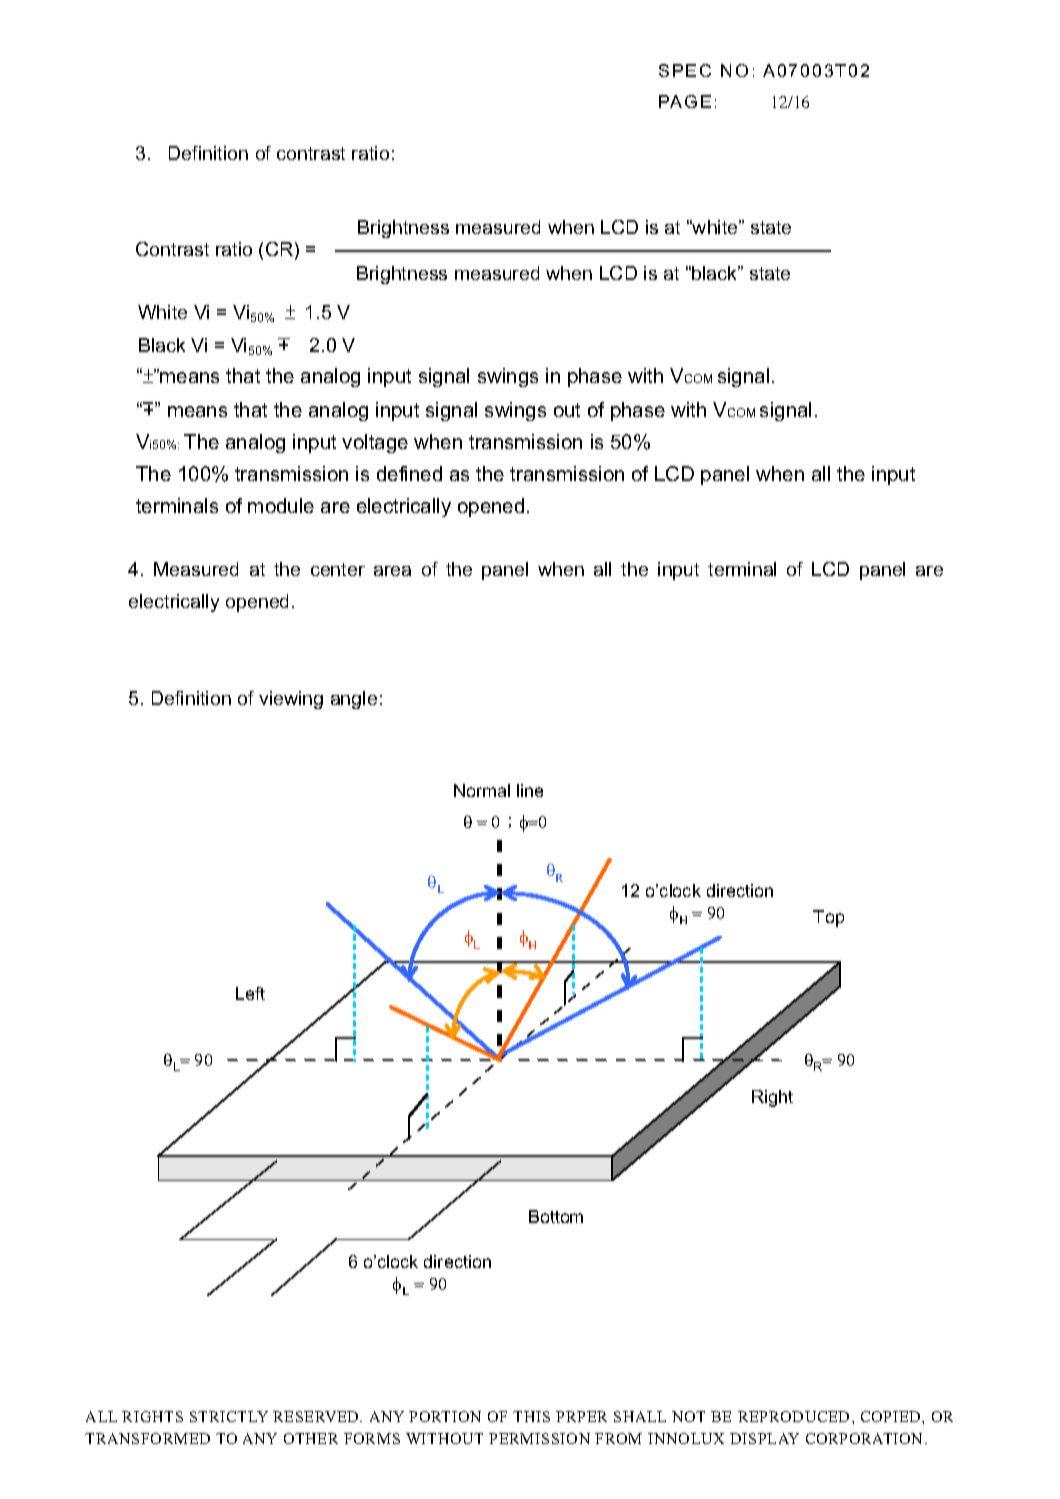 The width and height of the screenshot is (1060, 1499). What do you see at coordinates (229, 1416) in the screenshot?
I see `STRICTLY` at bounding box center [229, 1416].
